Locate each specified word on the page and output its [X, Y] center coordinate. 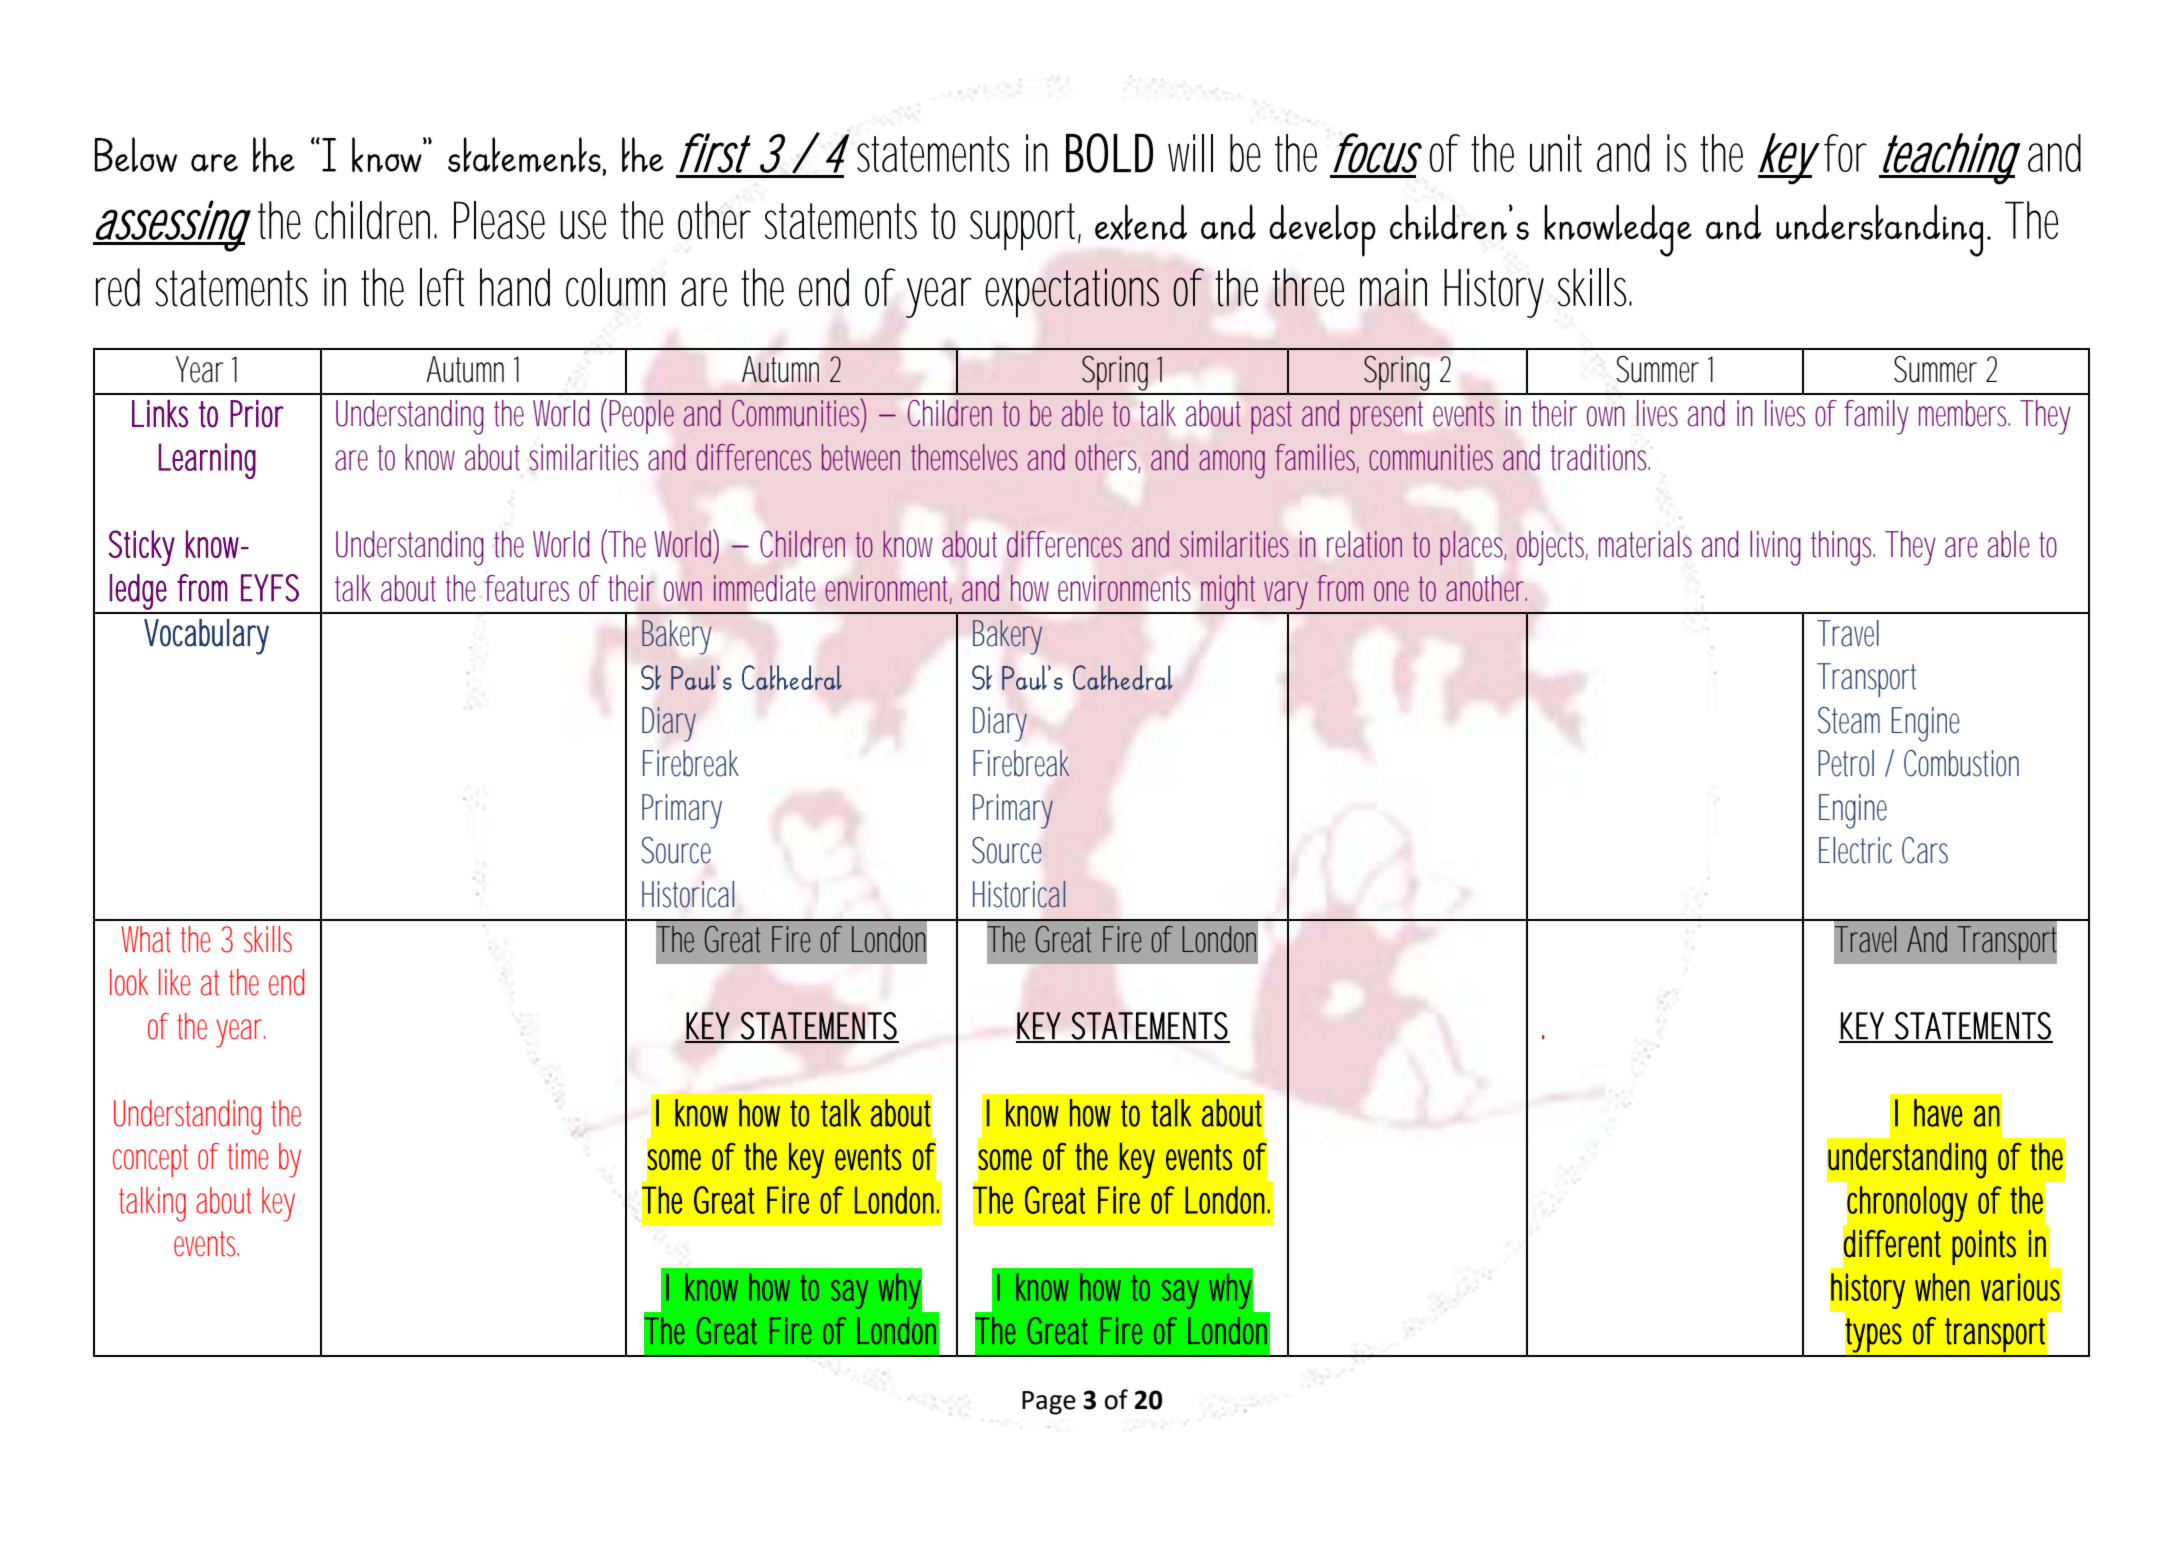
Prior [257, 414]
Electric [1855, 850]
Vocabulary [206, 637]
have [1938, 1113]
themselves [964, 457]
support [1025, 226]
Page [1049, 1403]
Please [499, 220]
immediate [764, 588]
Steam [1849, 720]
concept [150, 1160]
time [248, 1156]
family [1876, 417]
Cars [1925, 850]
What [146, 939]
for [1845, 153]
